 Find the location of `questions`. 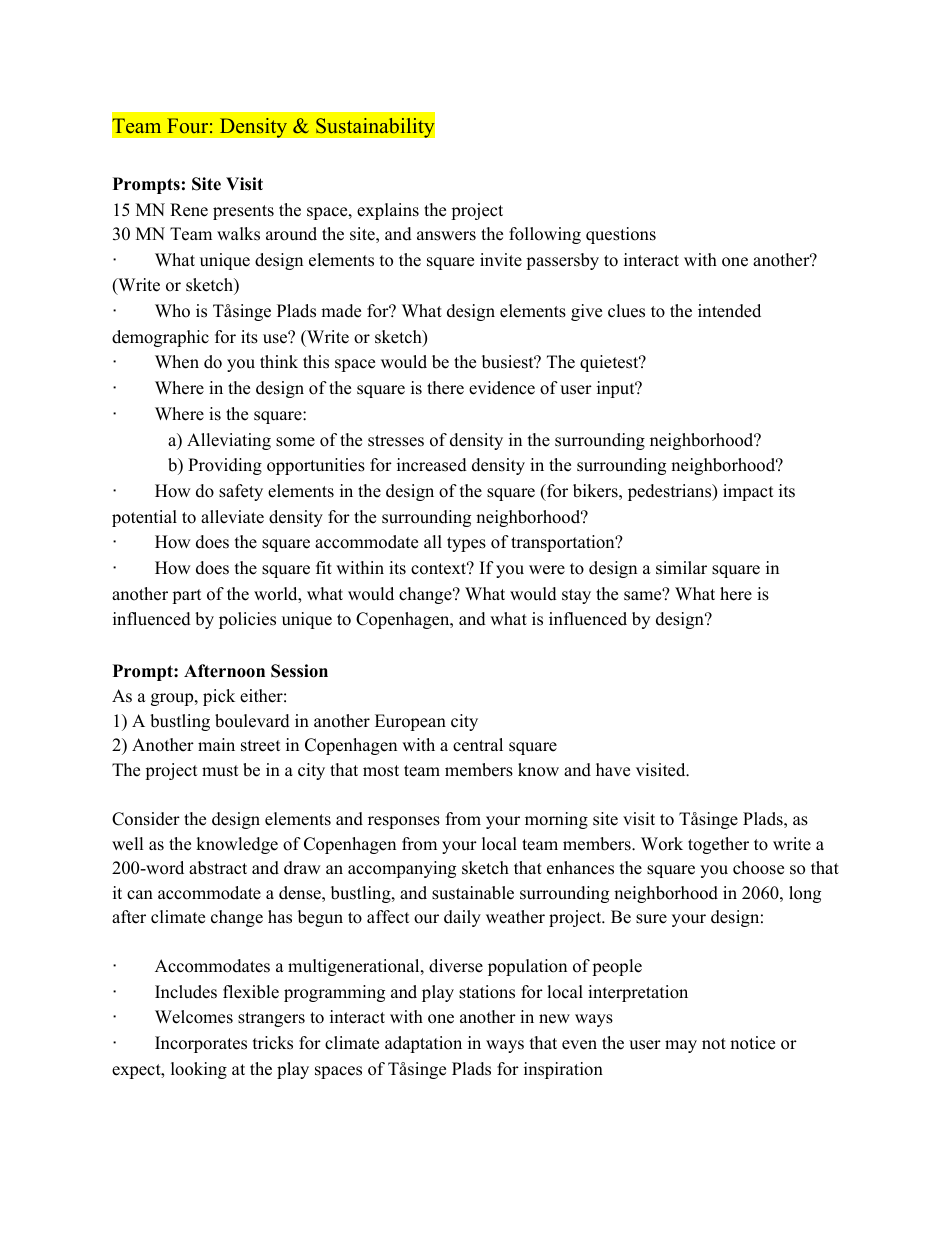

questions is located at coordinates (621, 235).
